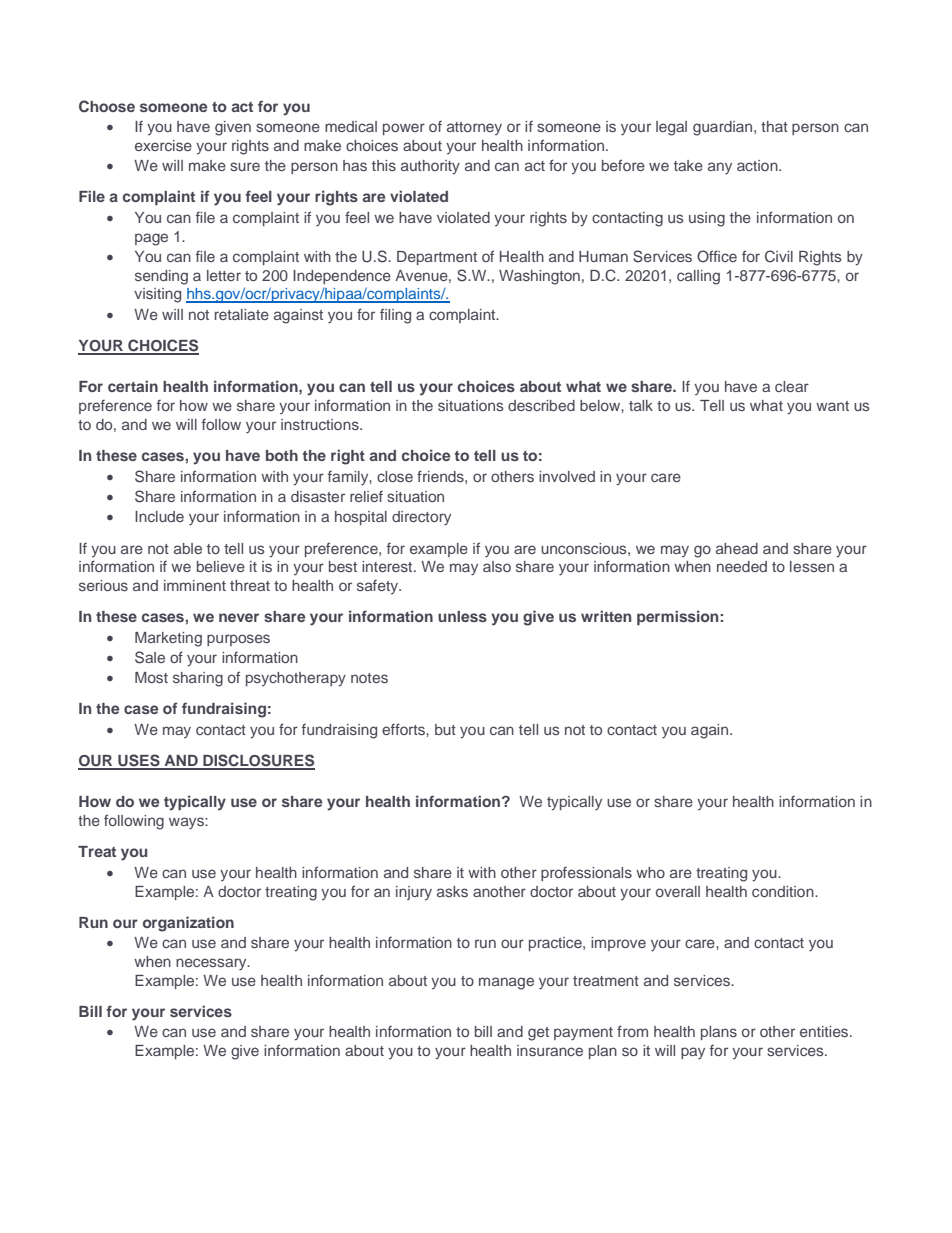 The width and height of the screenshot is (952, 1233). What do you see at coordinates (198, 679) in the screenshot?
I see `sharing` at bounding box center [198, 679].
